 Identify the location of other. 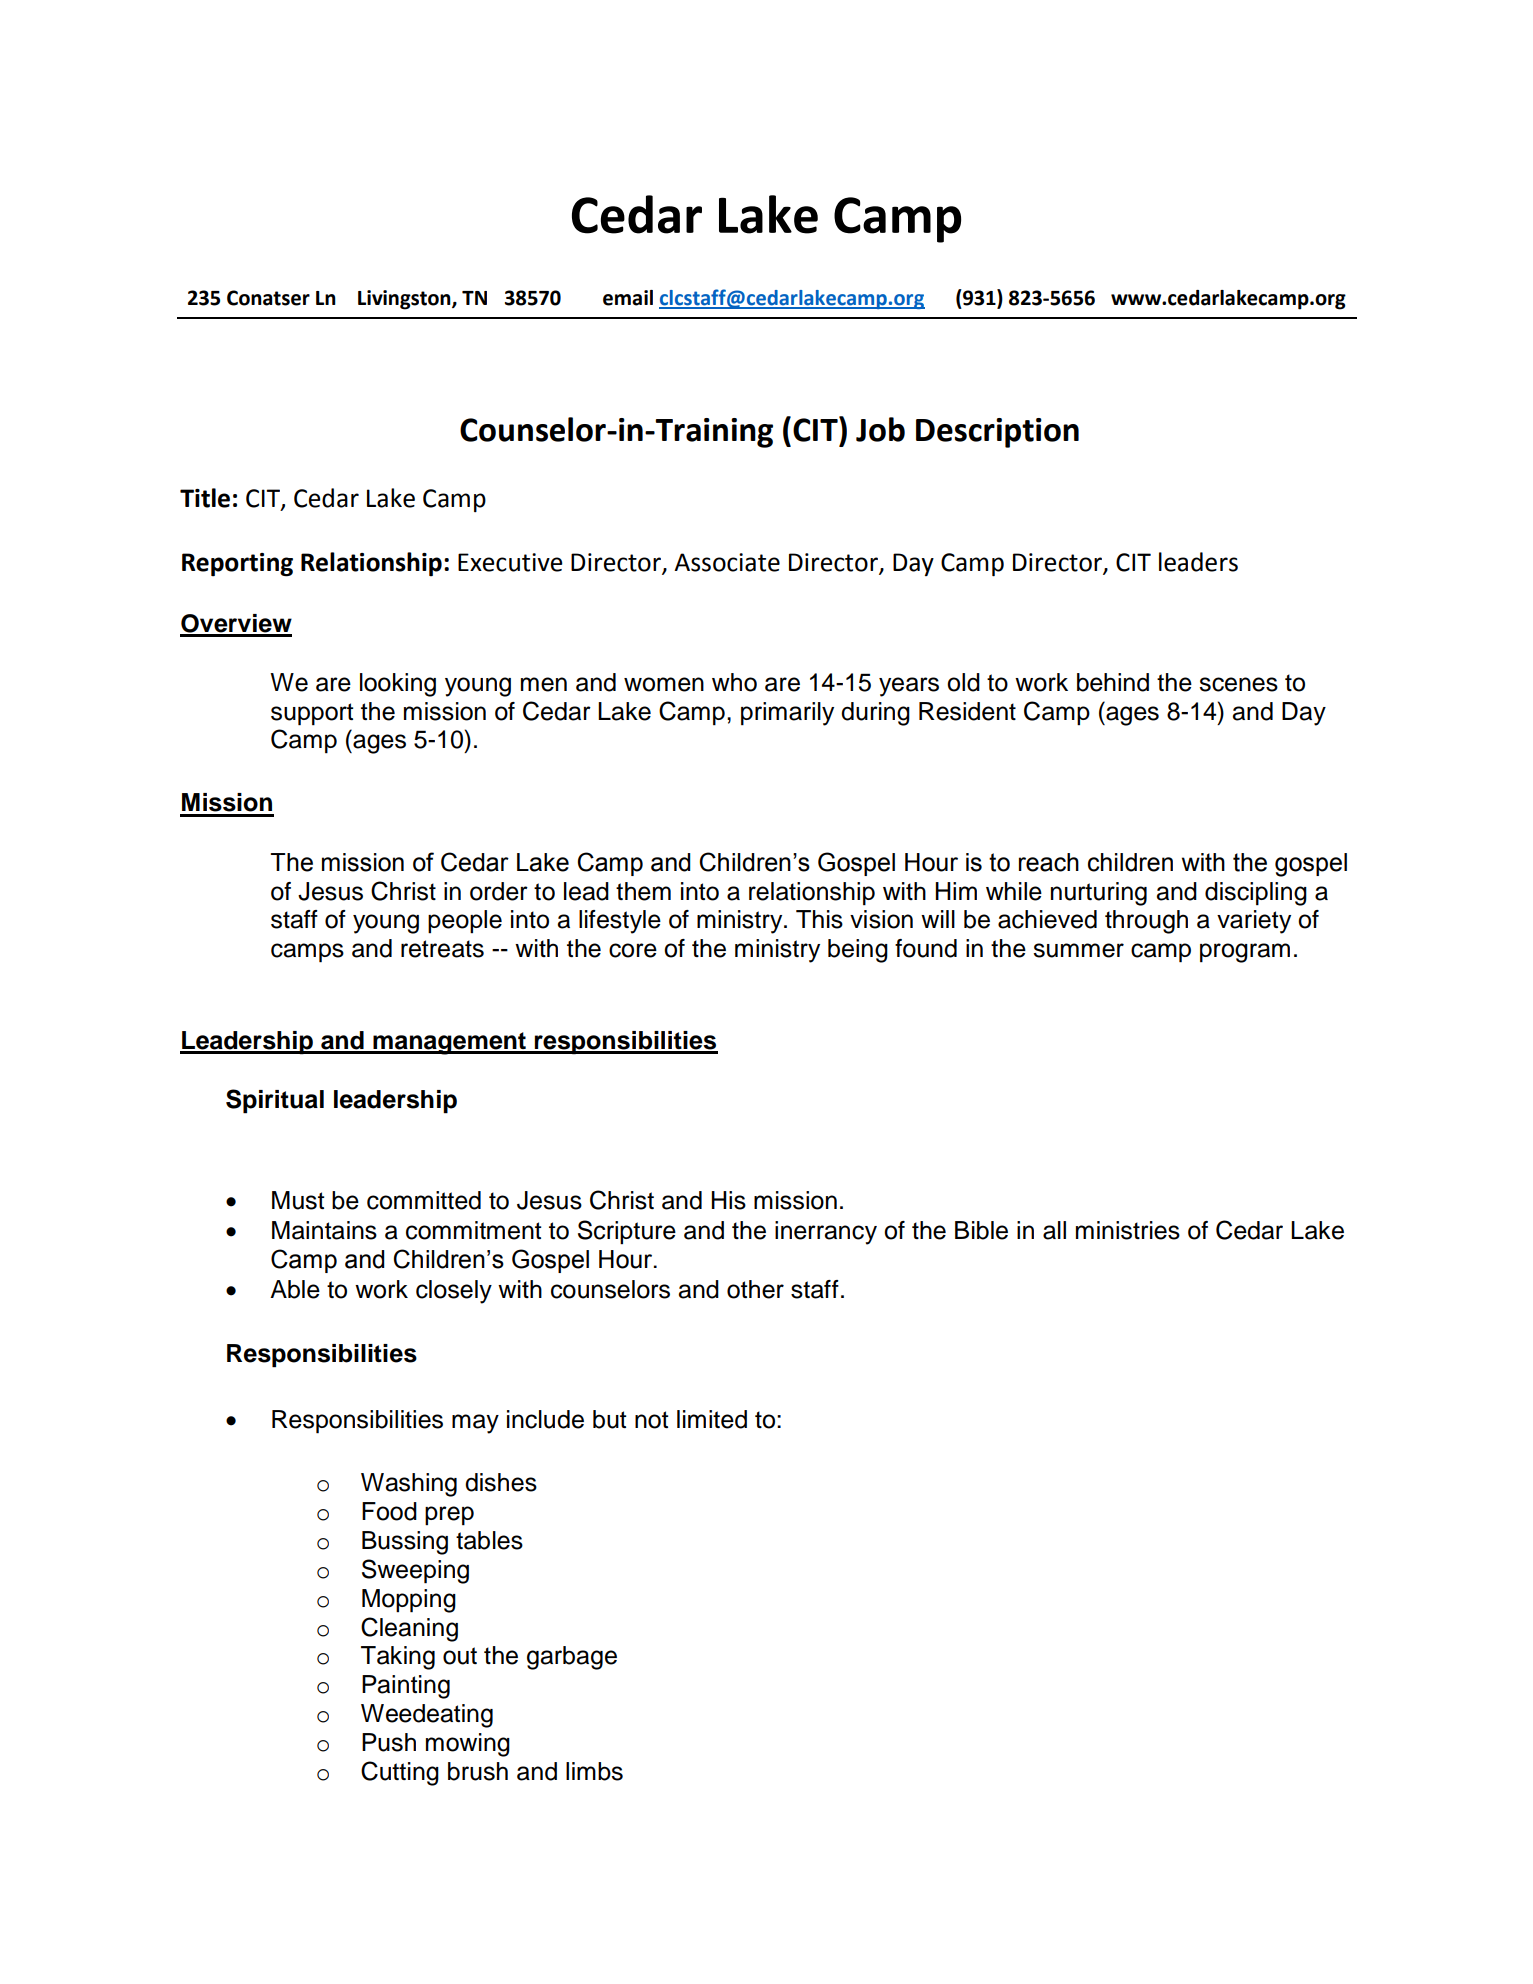
(755, 1289).
